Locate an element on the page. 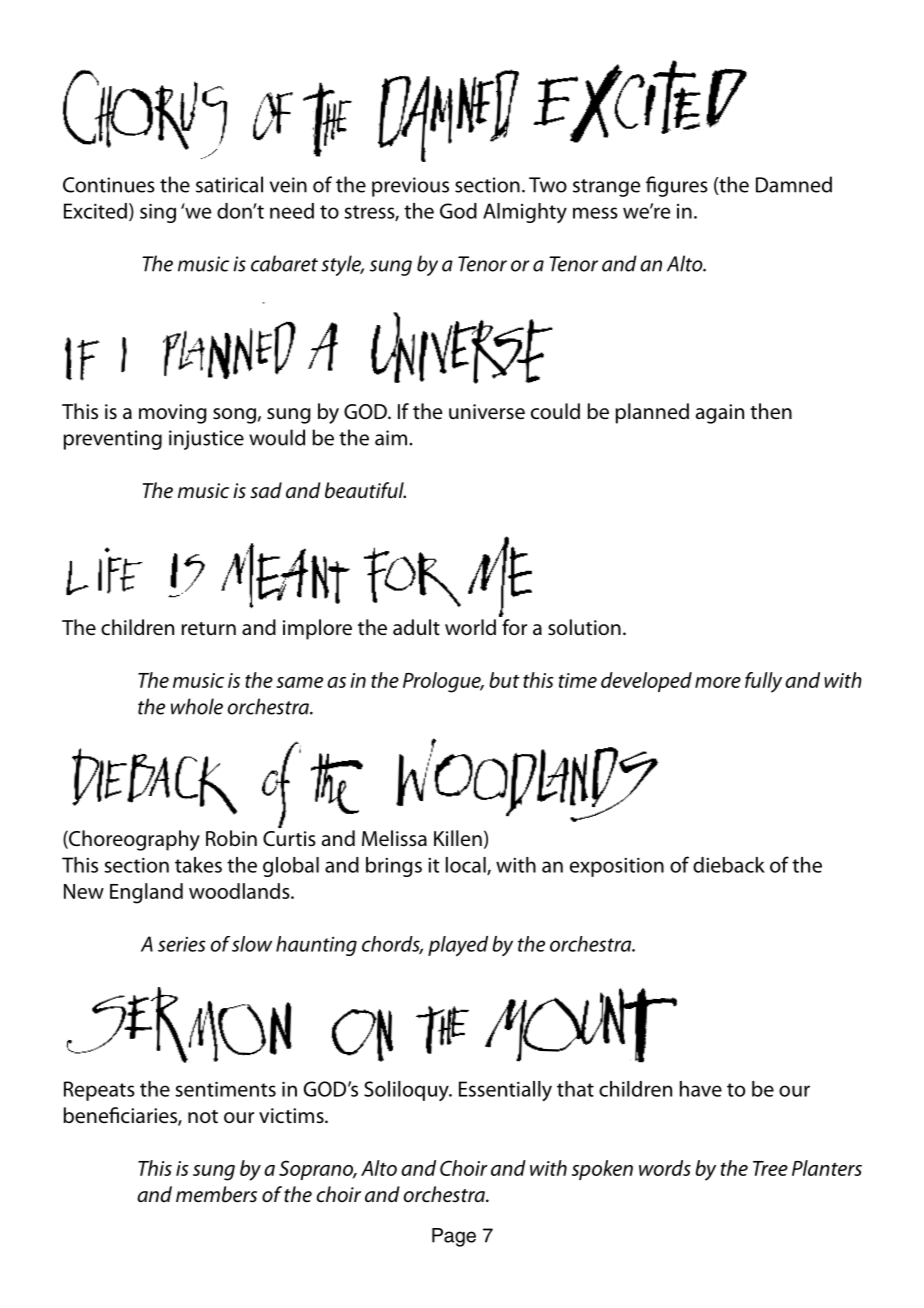 The image size is (924, 1308). more is located at coordinates (718, 682).
